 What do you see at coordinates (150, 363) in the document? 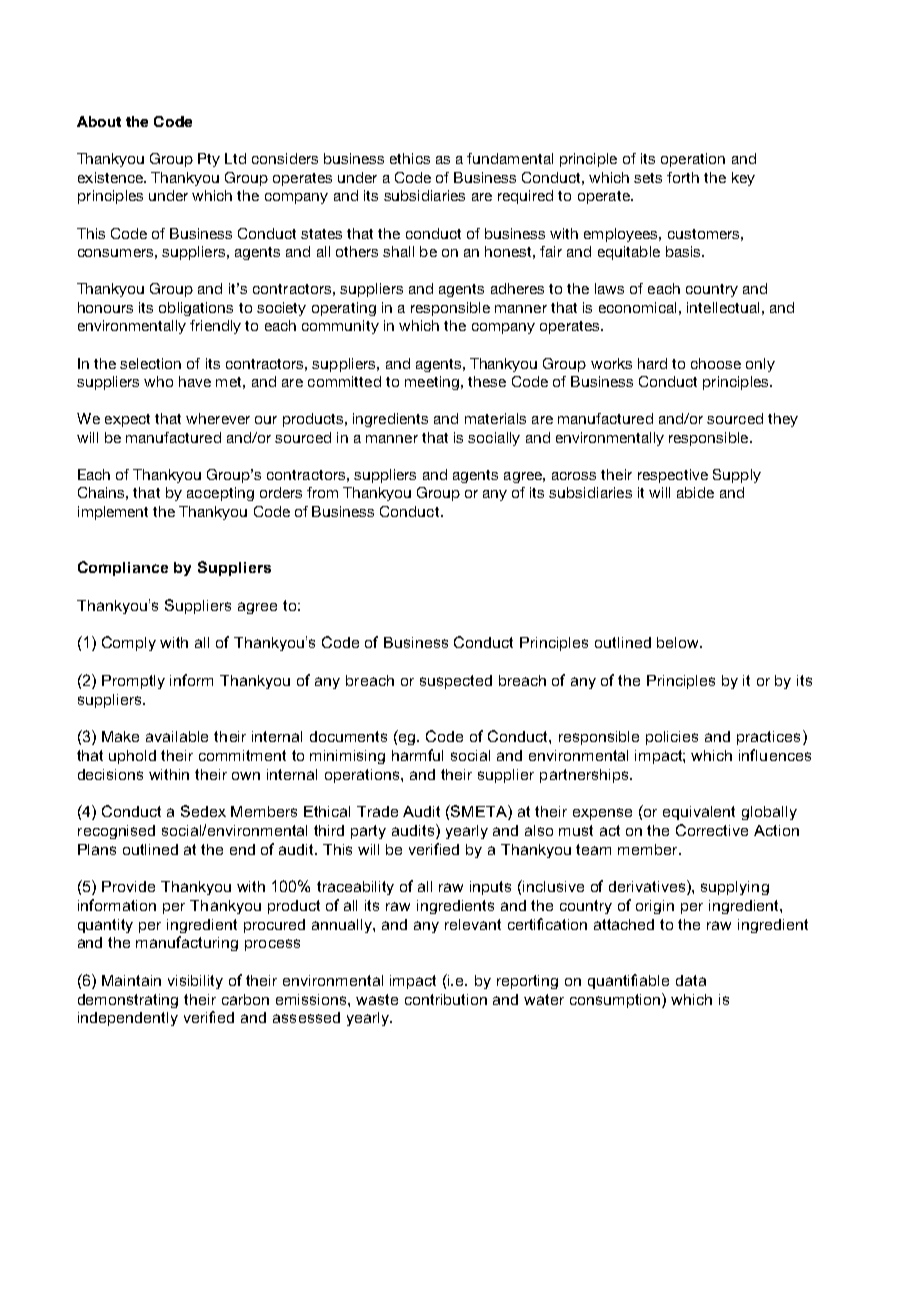
I see `selection` at bounding box center [150, 363].
